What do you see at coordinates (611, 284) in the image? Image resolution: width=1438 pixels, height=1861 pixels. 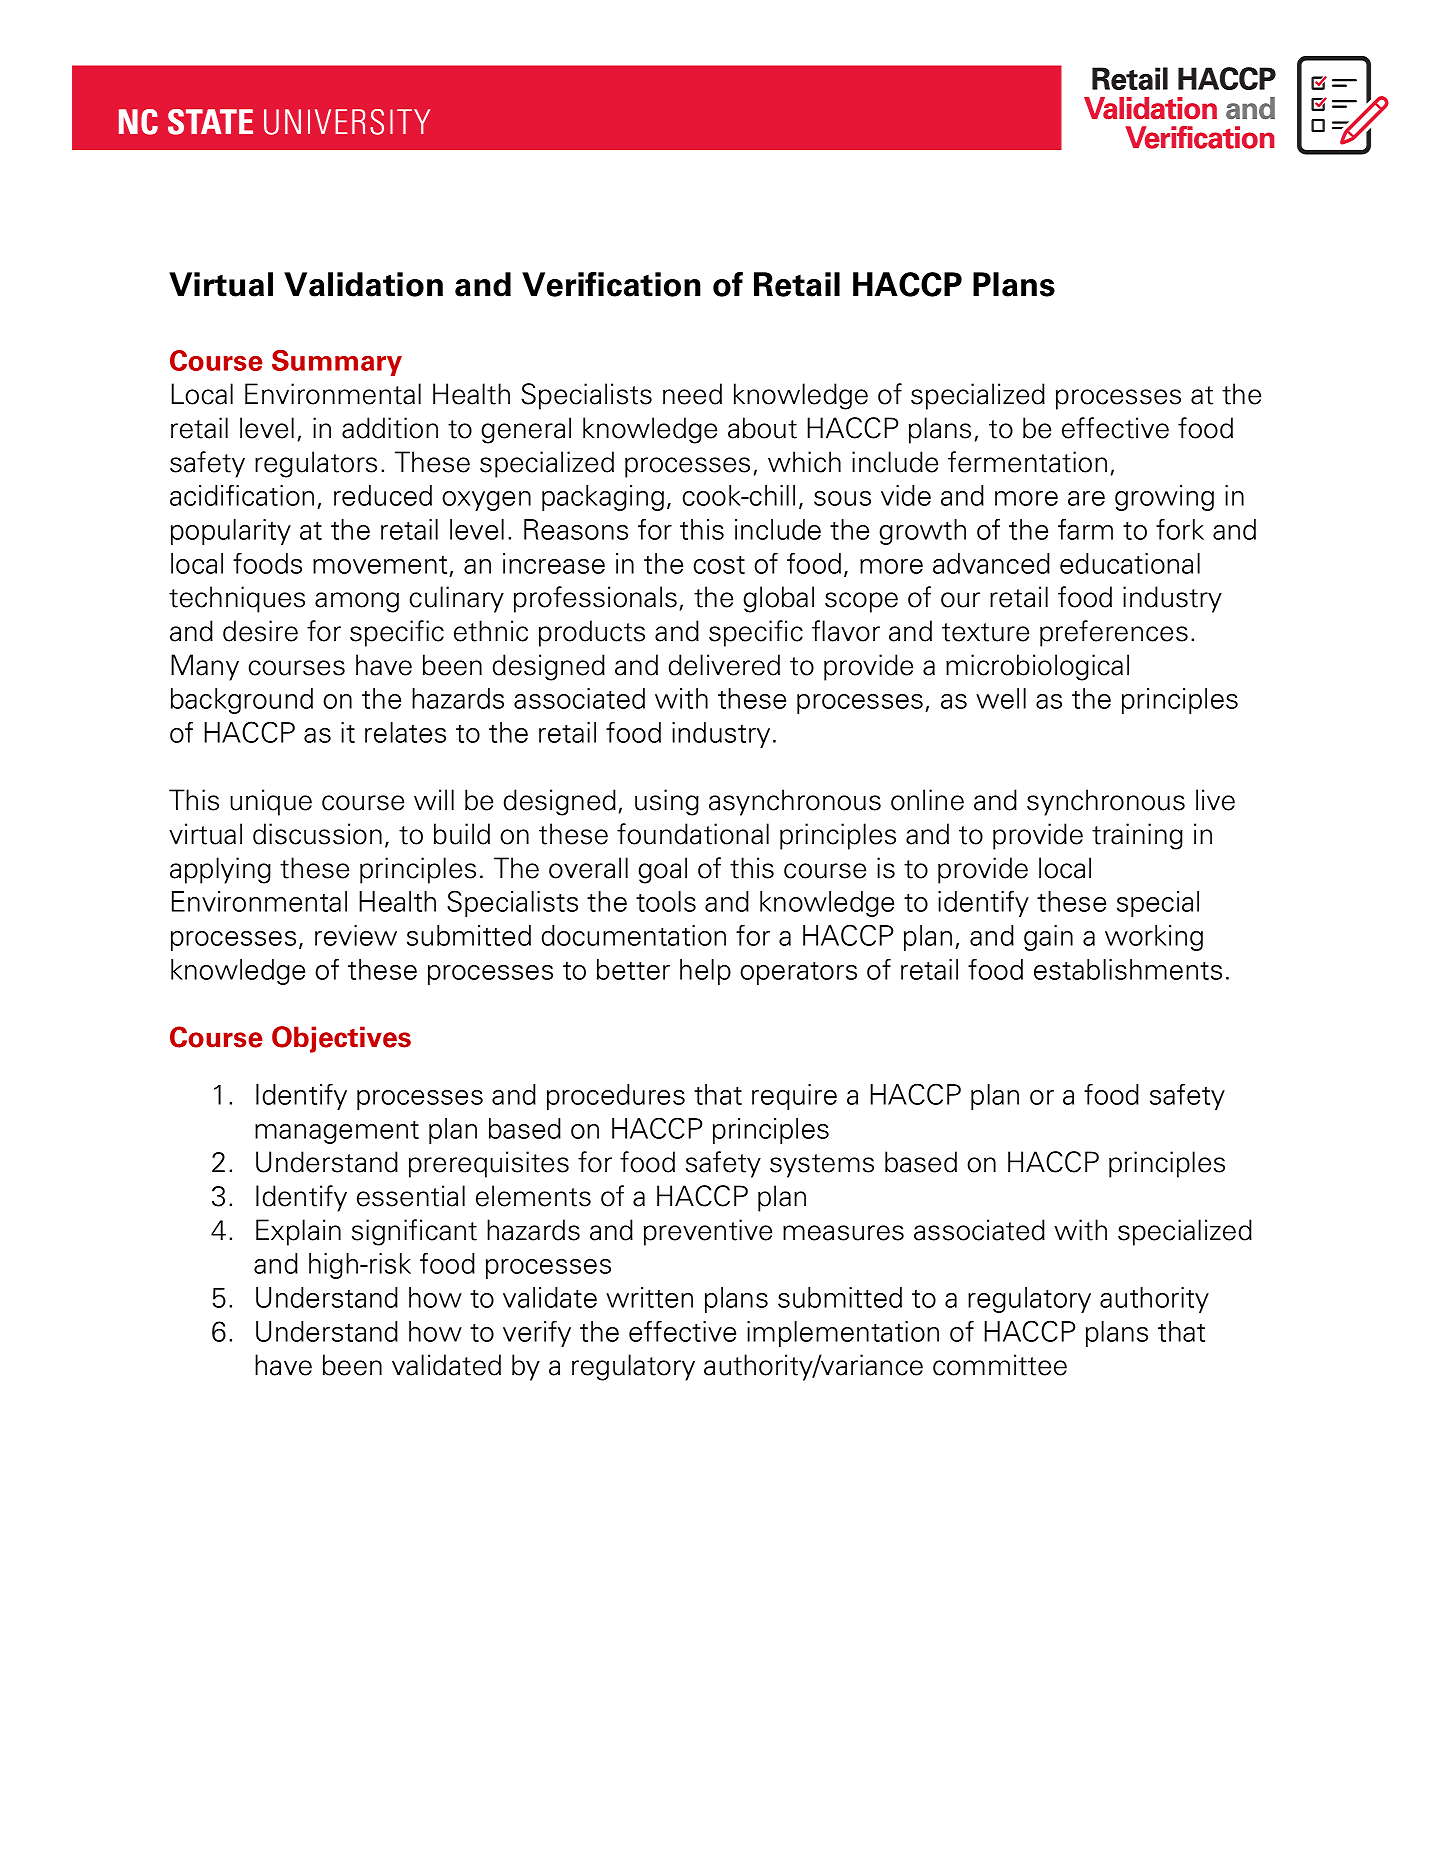 I see `Verification` at bounding box center [611, 284].
